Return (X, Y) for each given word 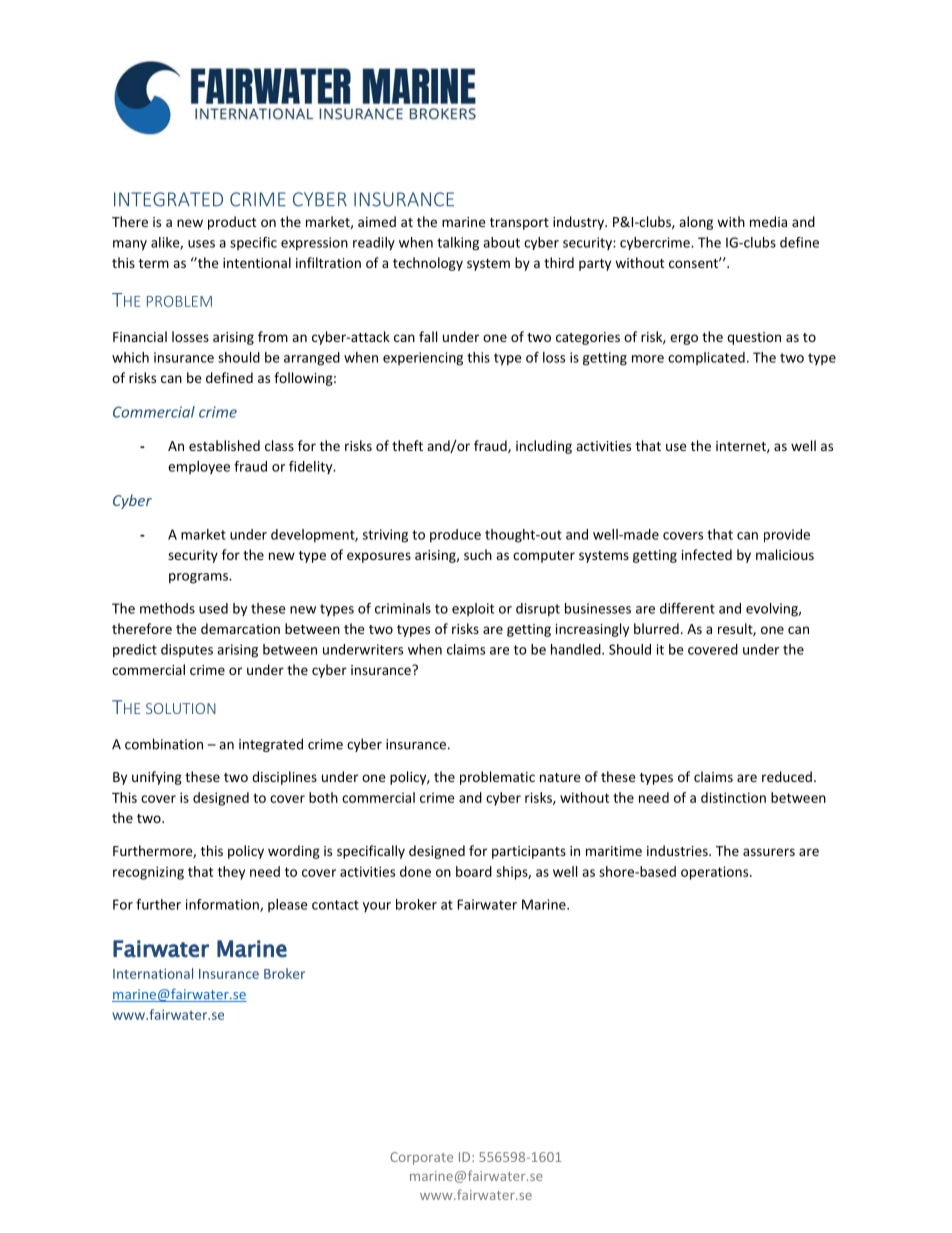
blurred (656, 628)
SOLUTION (181, 708)
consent (694, 263)
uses (201, 244)
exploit (473, 609)
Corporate (421, 1158)
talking (458, 244)
